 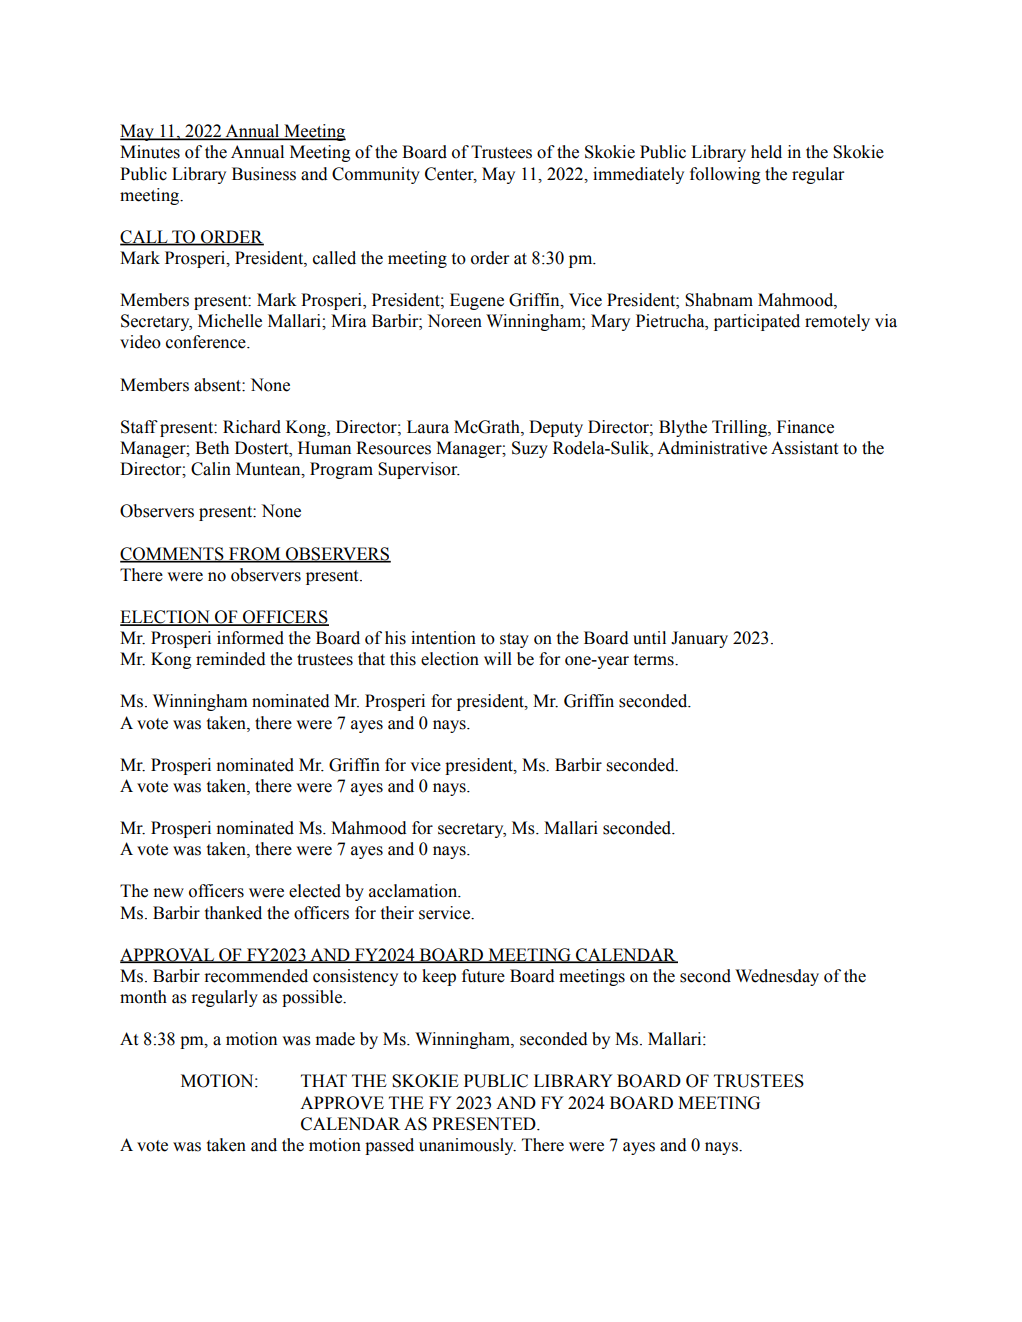 I want to click on held, so click(x=766, y=152).
